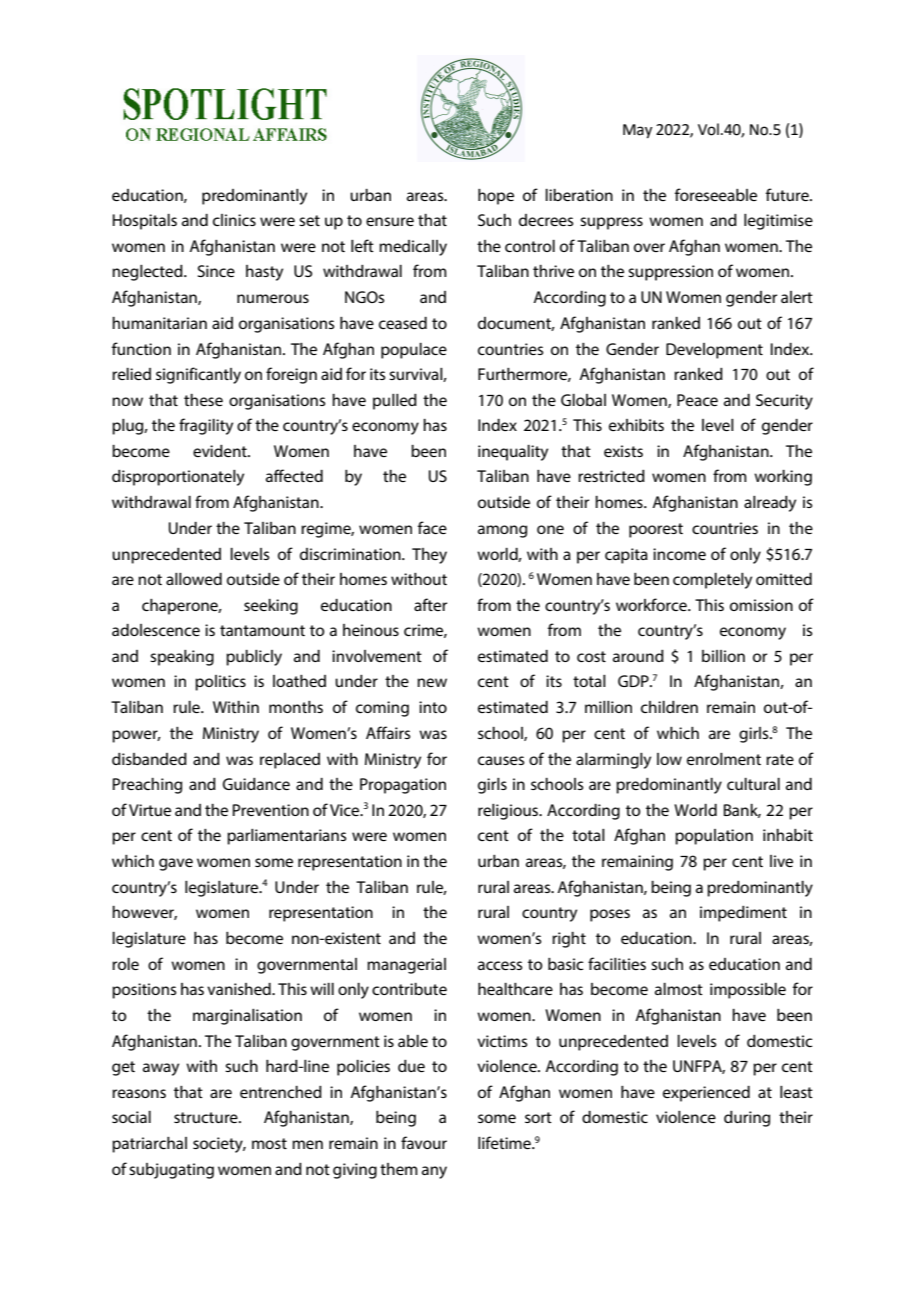 Image resolution: width=924 pixels, height=1308 pixels. Describe the element at coordinates (424, 1142) in the screenshot. I see `favour` at that location.
